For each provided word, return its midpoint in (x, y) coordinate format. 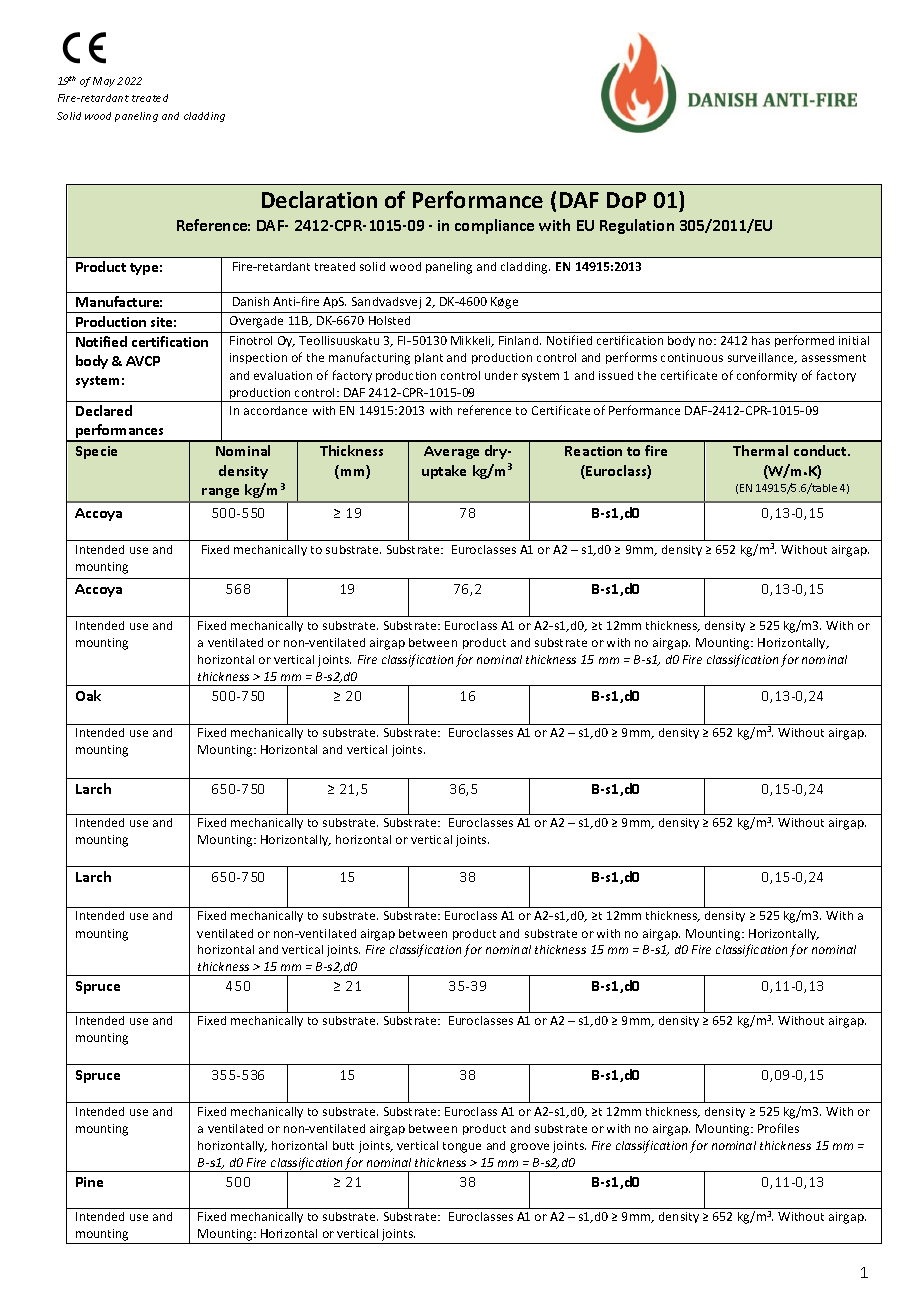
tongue (462, 1147)
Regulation (637, 226)
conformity (767, 376)
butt (343, 1145)
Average (451, 452)
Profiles (778, 1128)
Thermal (760, 450)
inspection (258, 358)
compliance (494, 226)
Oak (88, 695)
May (104, 82)
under (501, 375)
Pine (89, 1182)
